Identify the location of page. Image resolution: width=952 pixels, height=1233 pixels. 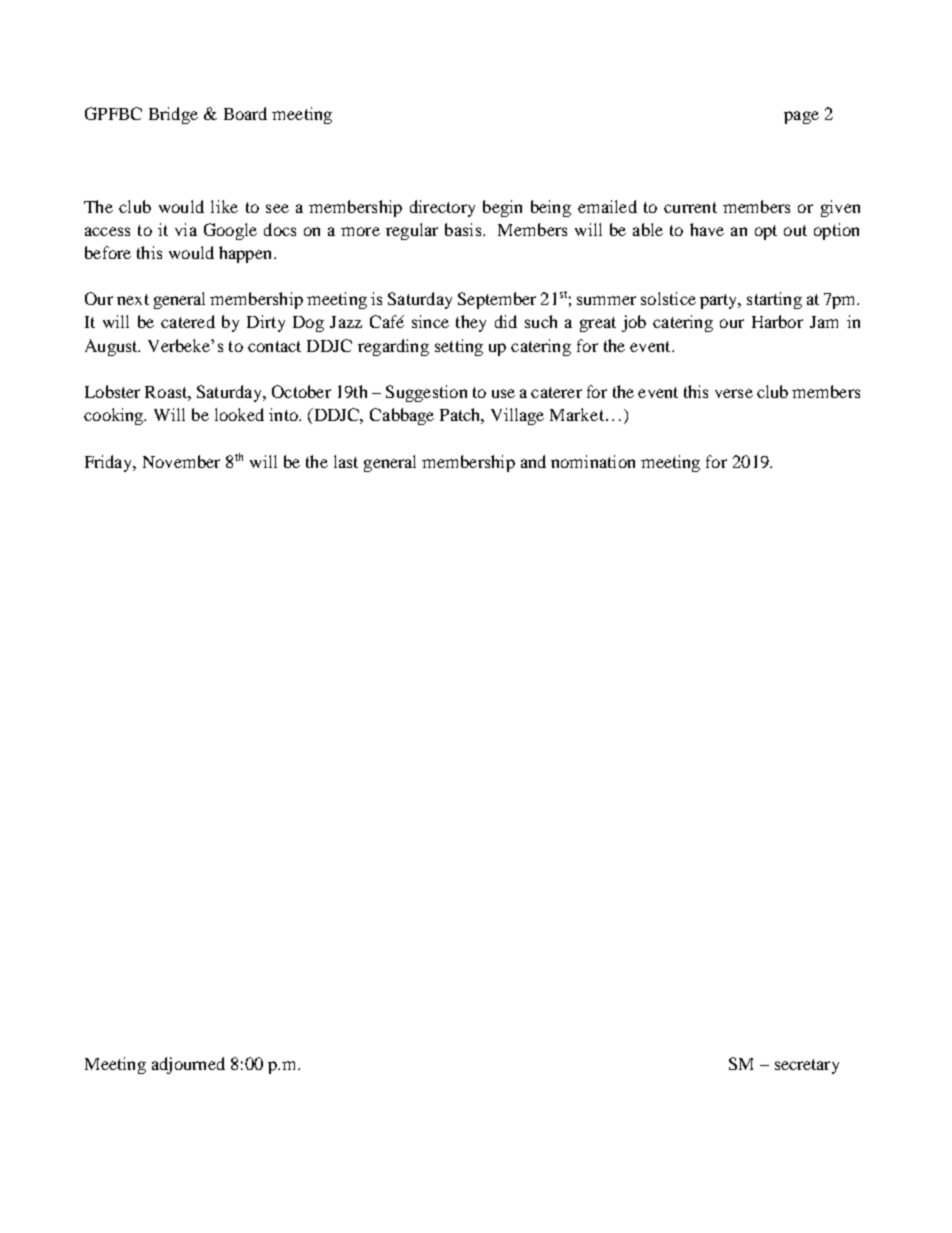
(801, 117).
